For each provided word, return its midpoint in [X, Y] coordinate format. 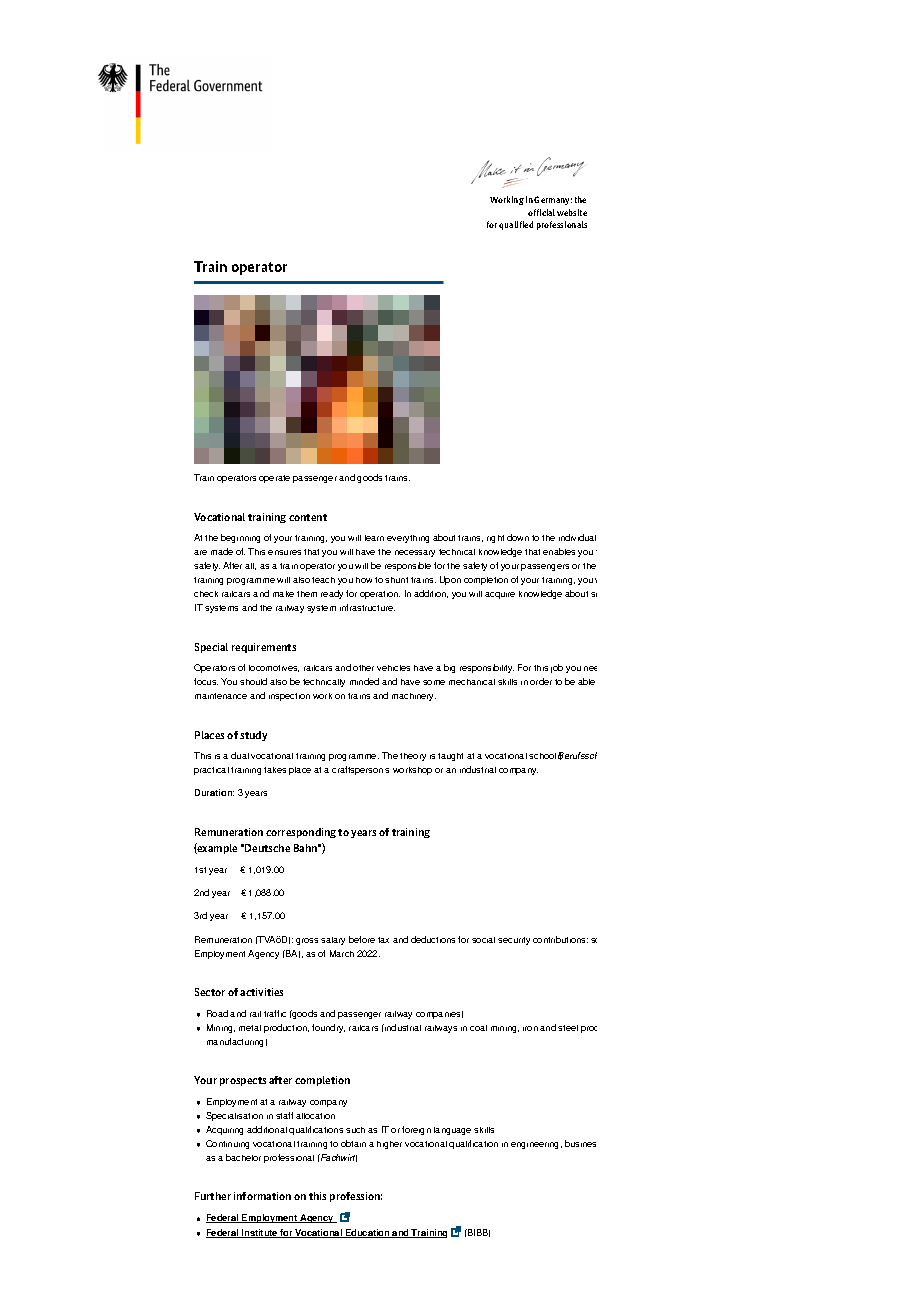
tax [383, 940]
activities [261, 992]
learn [374, 538]
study [253, 736]
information [262, 1196]
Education [368, 1233]
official [541, 212]
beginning [240, 538]
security [514, 941]
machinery [414, 697]
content [308, 517]
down [518, 537]
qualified [516, 225]
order [541, 681]
